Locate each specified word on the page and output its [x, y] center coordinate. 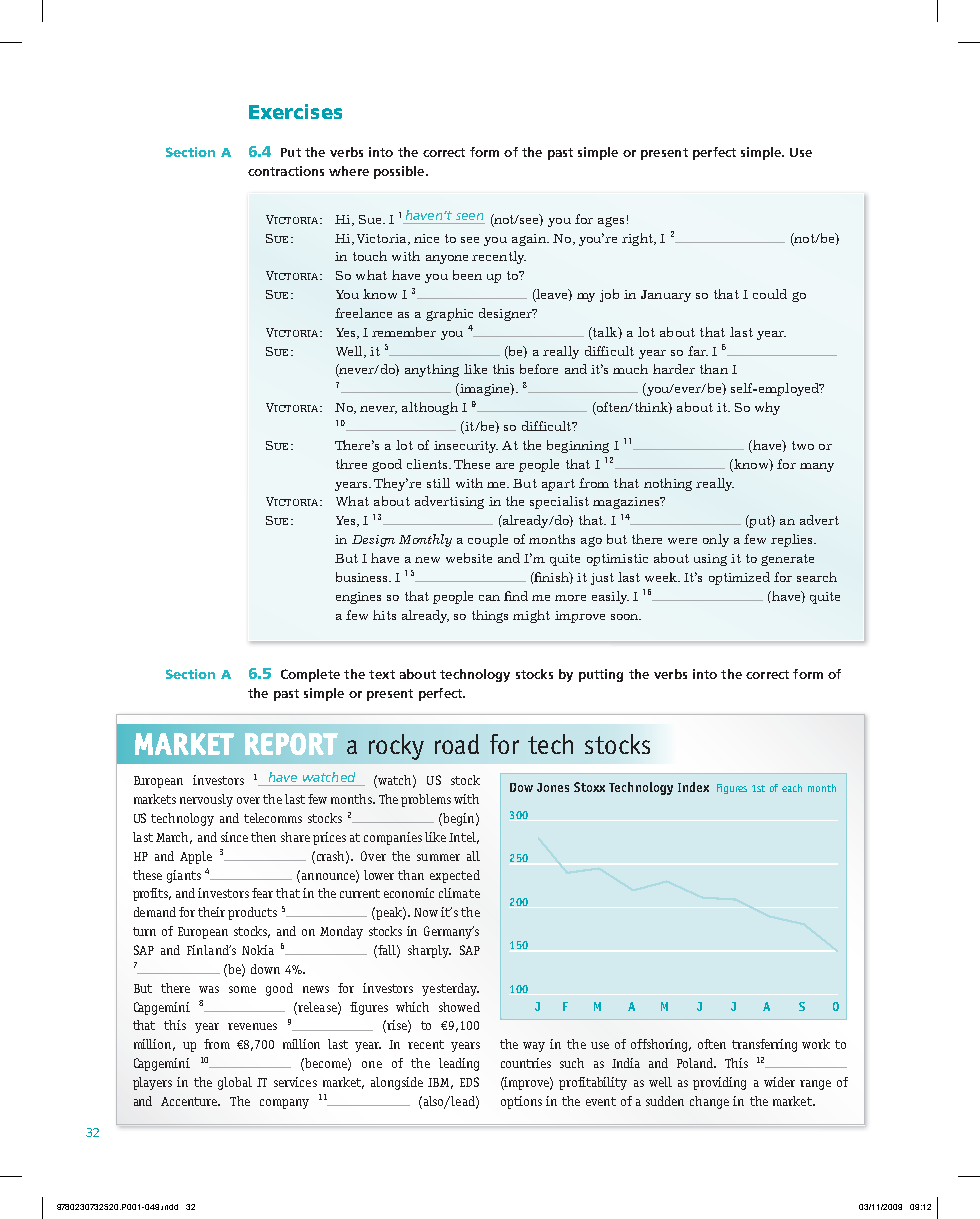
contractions [286, 171]
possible [400, 172]
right [638, 239]
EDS [469, 1082]
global [235, 1083]
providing [719, 1083]
